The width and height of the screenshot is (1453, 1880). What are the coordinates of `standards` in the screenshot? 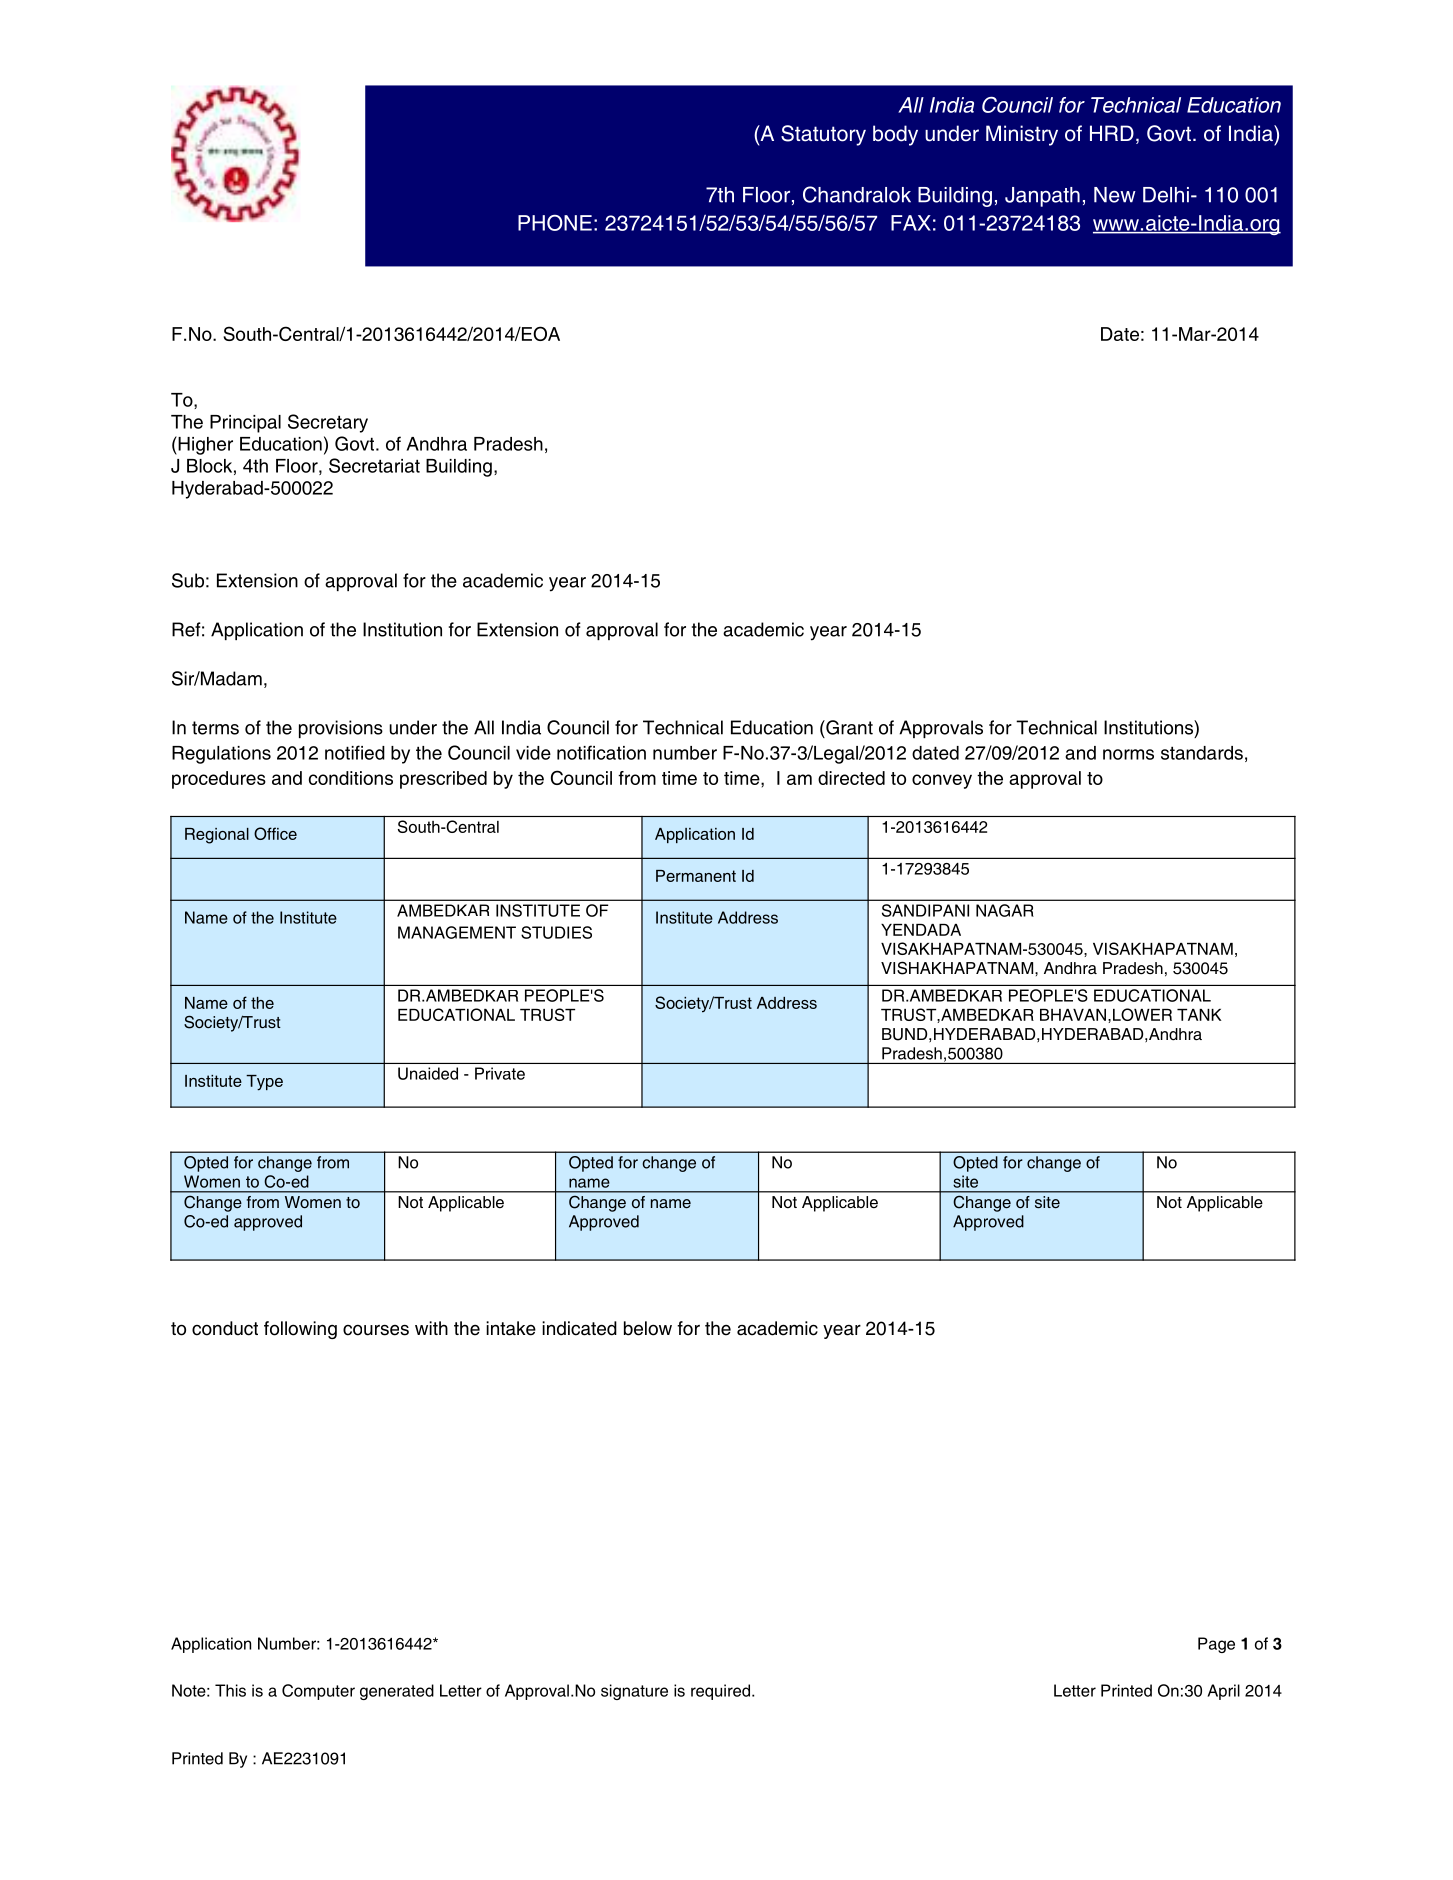 It's located at (1202, 753).
